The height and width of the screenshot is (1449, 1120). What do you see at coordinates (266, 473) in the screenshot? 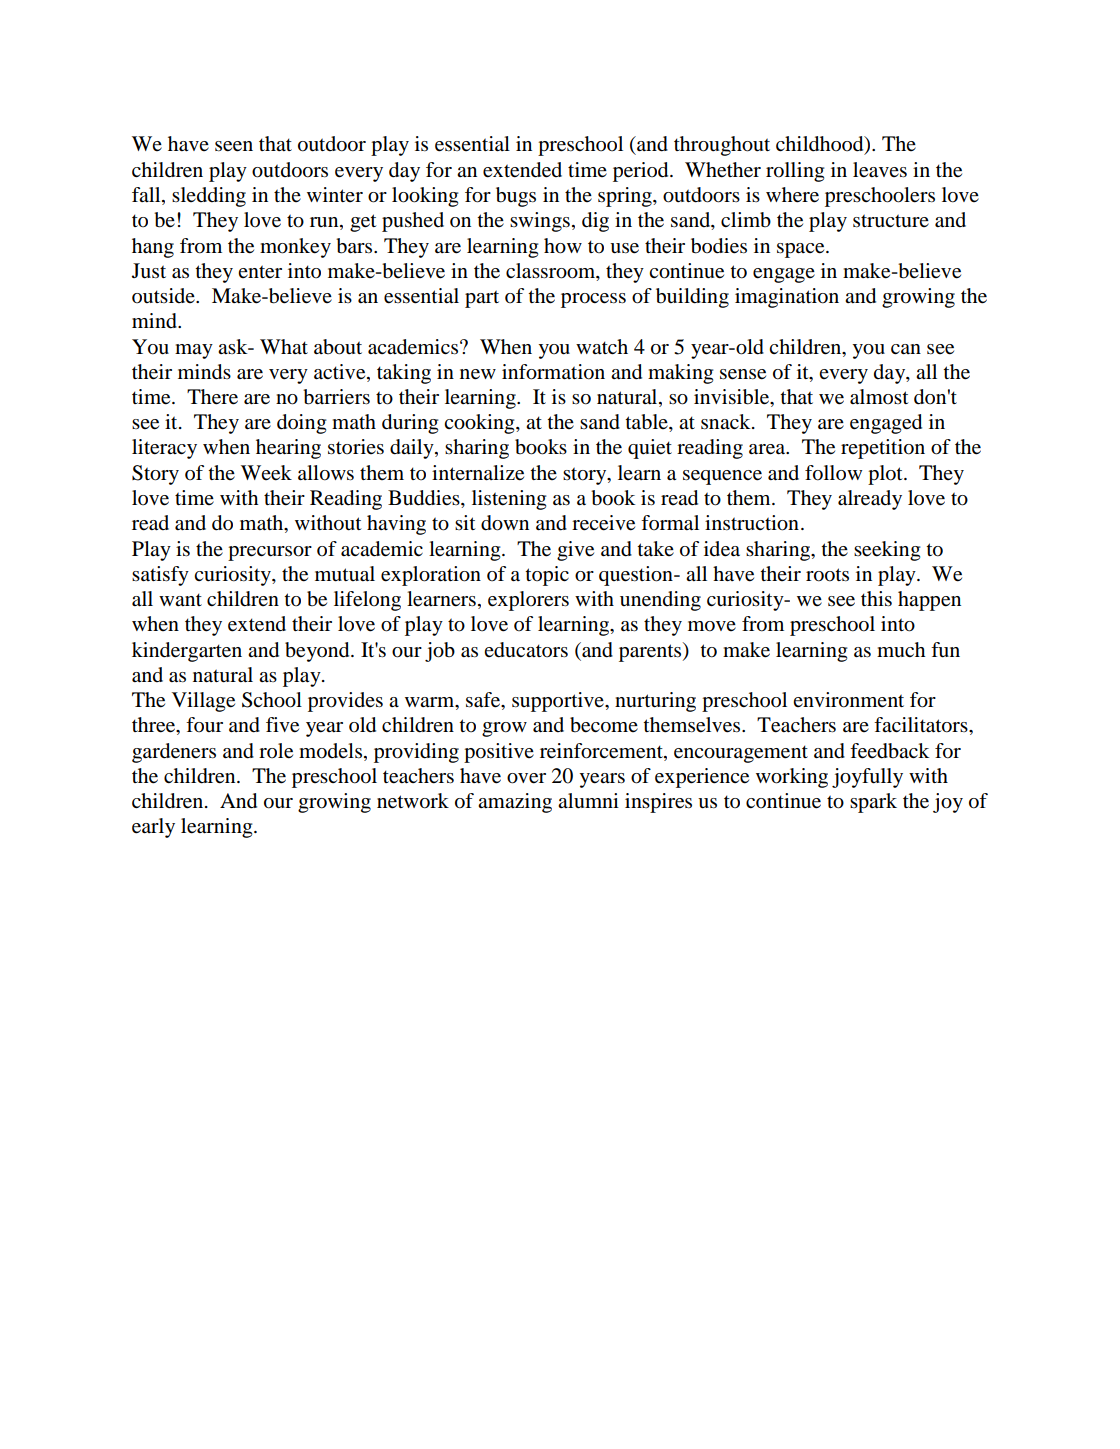
I see `Week` at bounding box center [266, 473].
